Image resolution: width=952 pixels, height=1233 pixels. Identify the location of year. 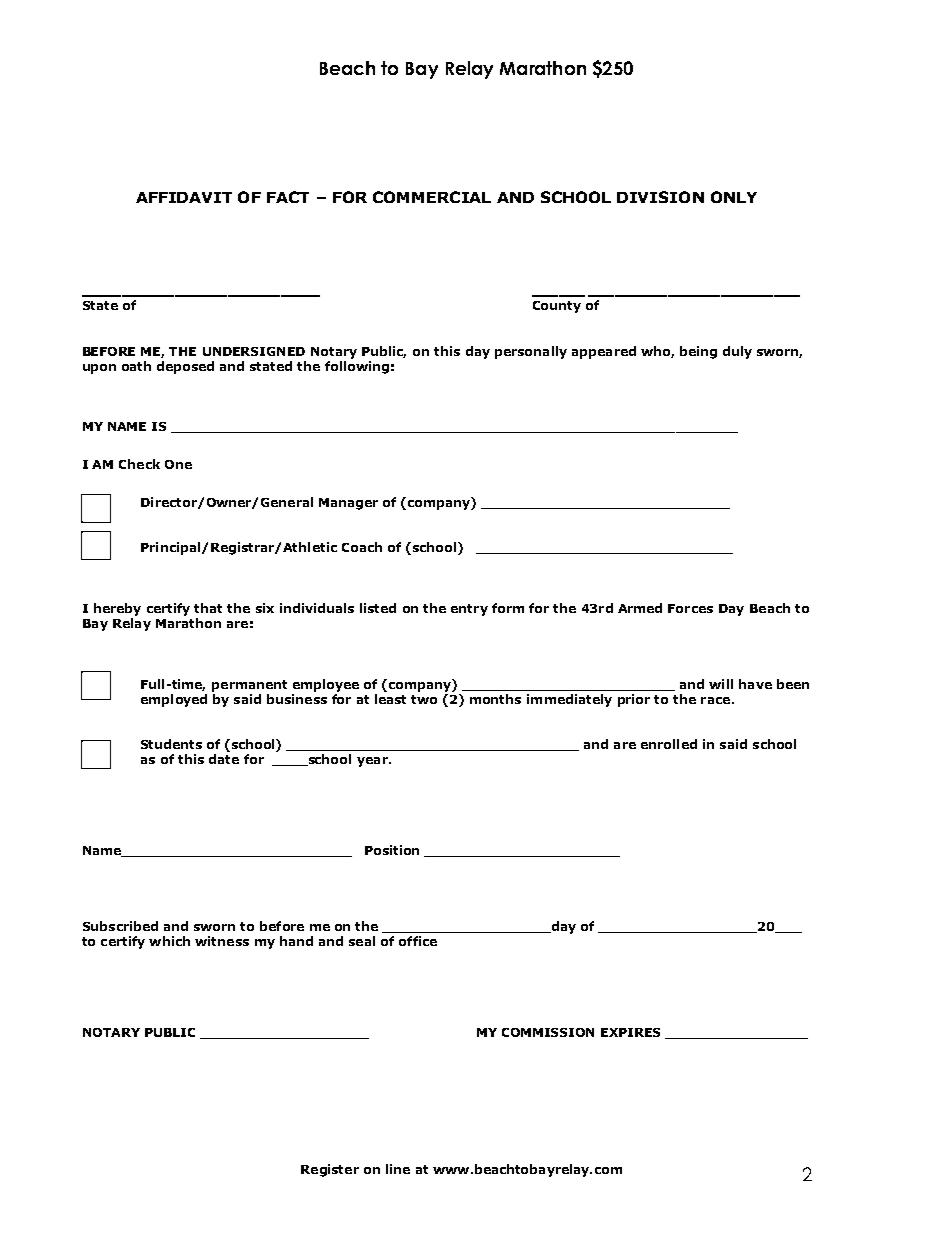
(373, 762).
